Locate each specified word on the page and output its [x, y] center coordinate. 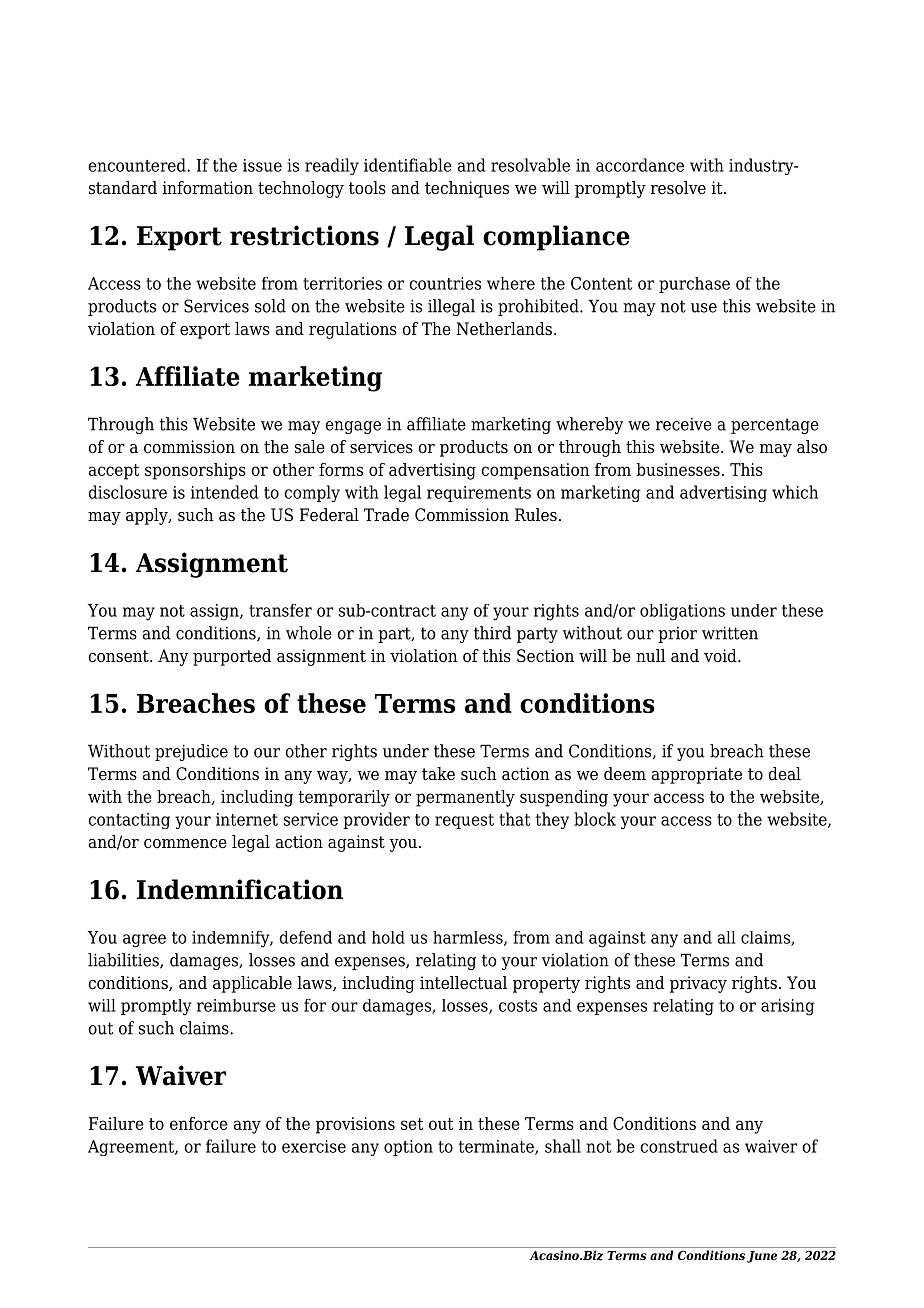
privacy [698, 984]
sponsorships [195, 471]
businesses [678, 469]
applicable [252, 984]
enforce [199, 1123]
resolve [678, 188]
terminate [497, 1147]
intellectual [463, 983]
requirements [479, 494]
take [438, 774]
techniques [467, 189]
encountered [138, 165]
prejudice [191, 752]
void [721, 656]
